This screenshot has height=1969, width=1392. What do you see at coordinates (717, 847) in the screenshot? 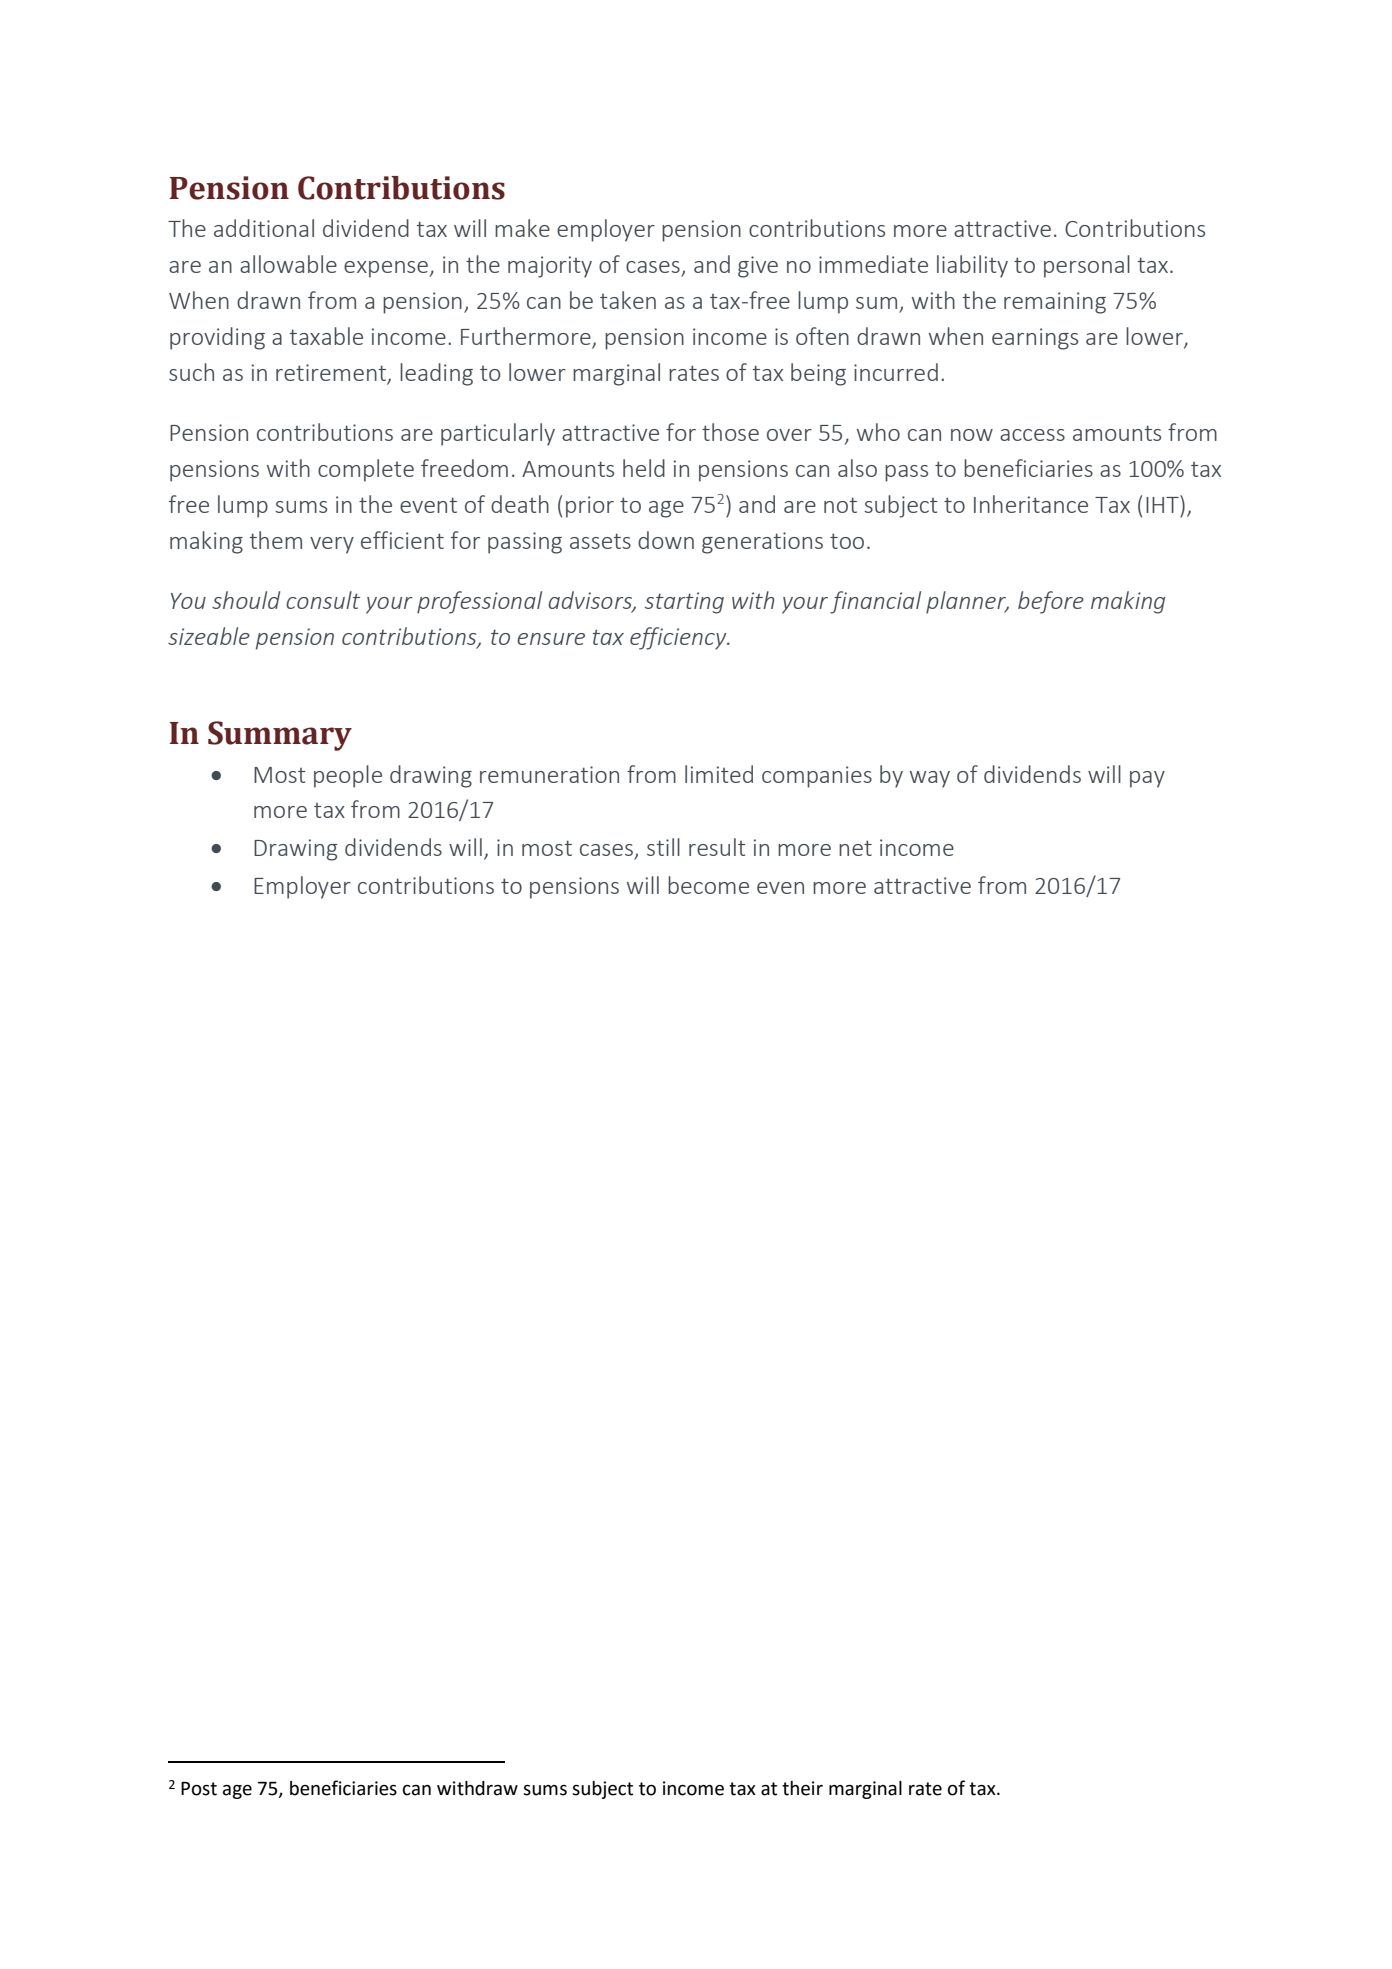
I see `result` at bounding box center [717, 847].
